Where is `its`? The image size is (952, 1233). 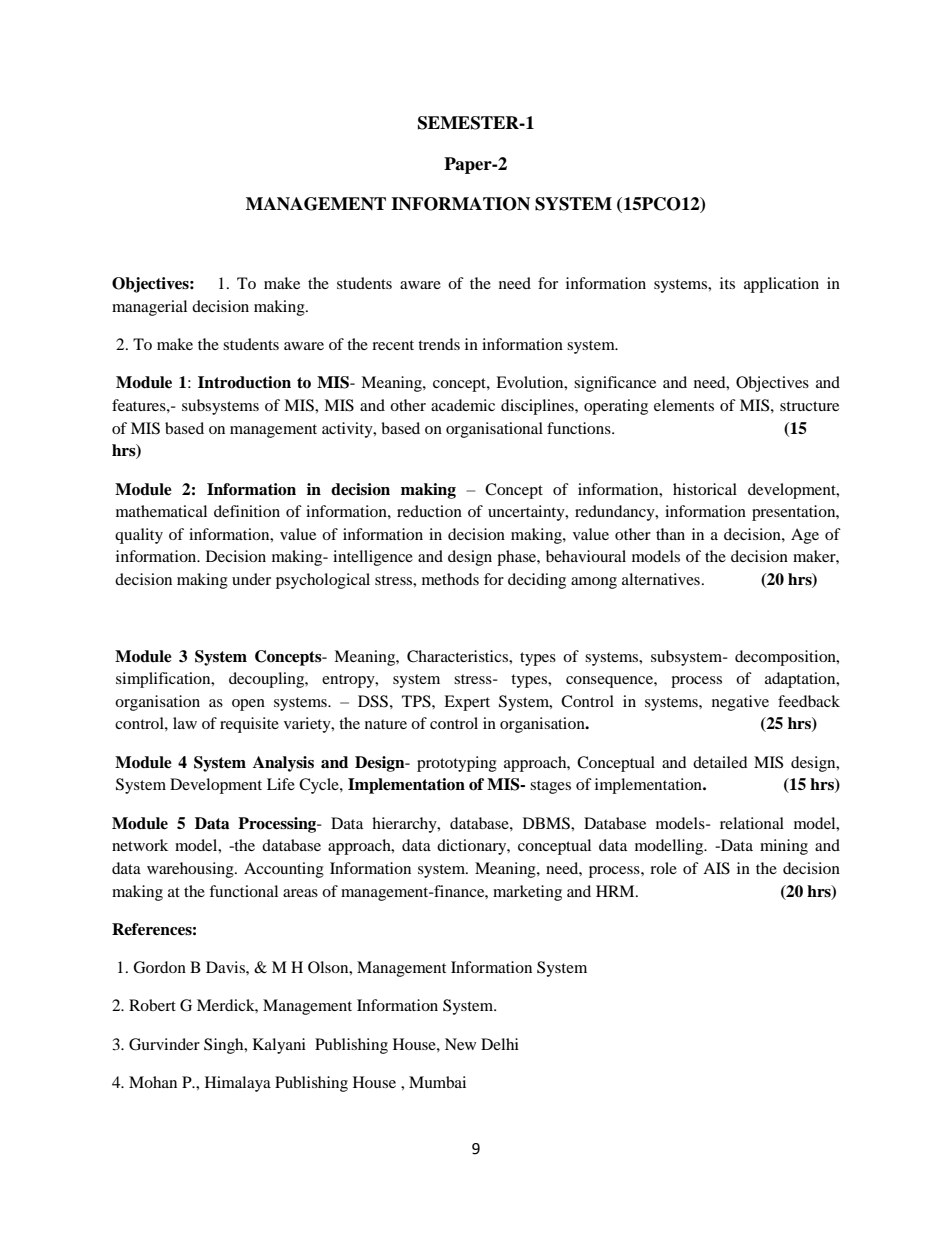 its is located at coordinates (727, 283).
